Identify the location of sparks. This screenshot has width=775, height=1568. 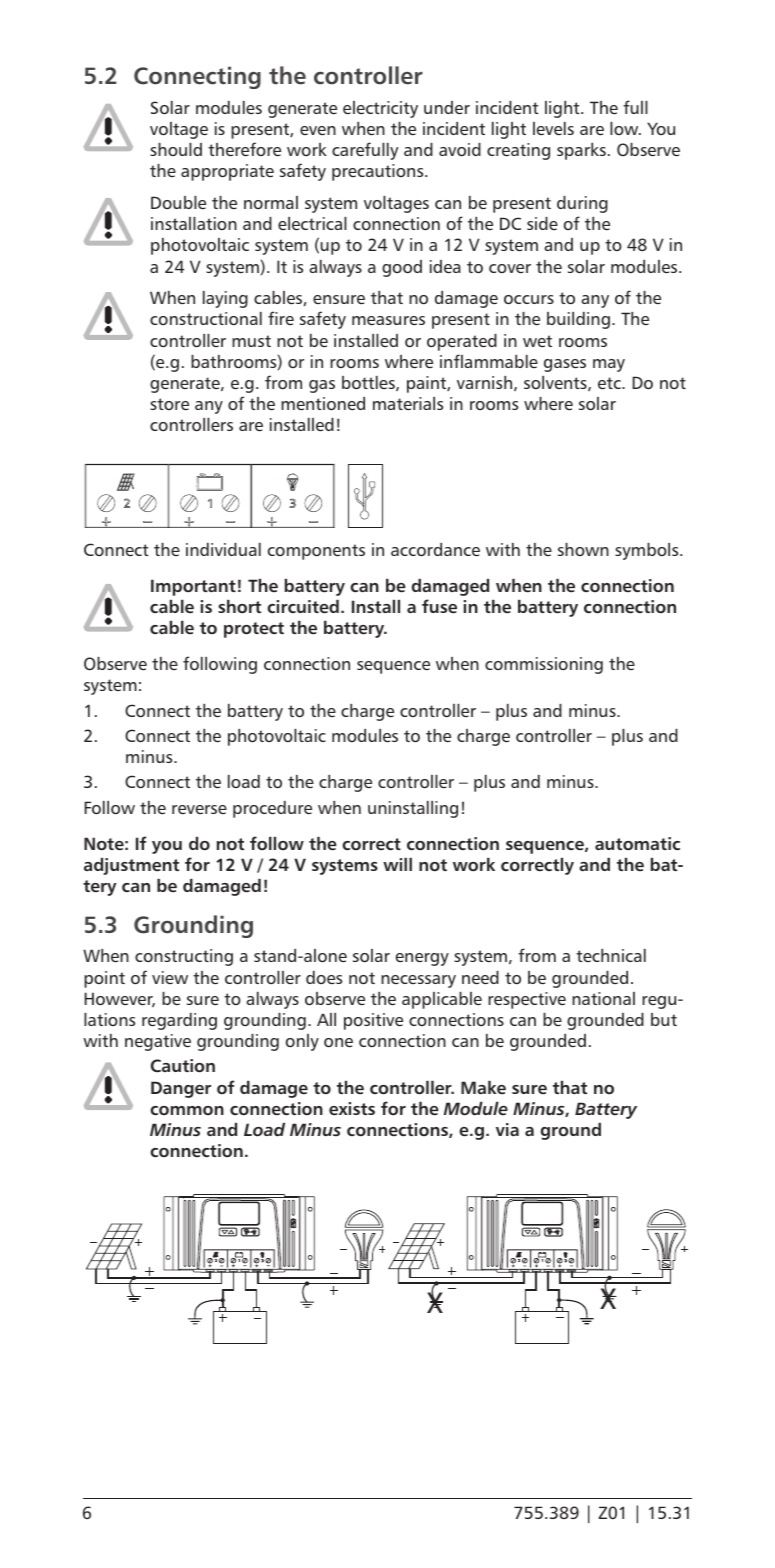
(581, 151).
